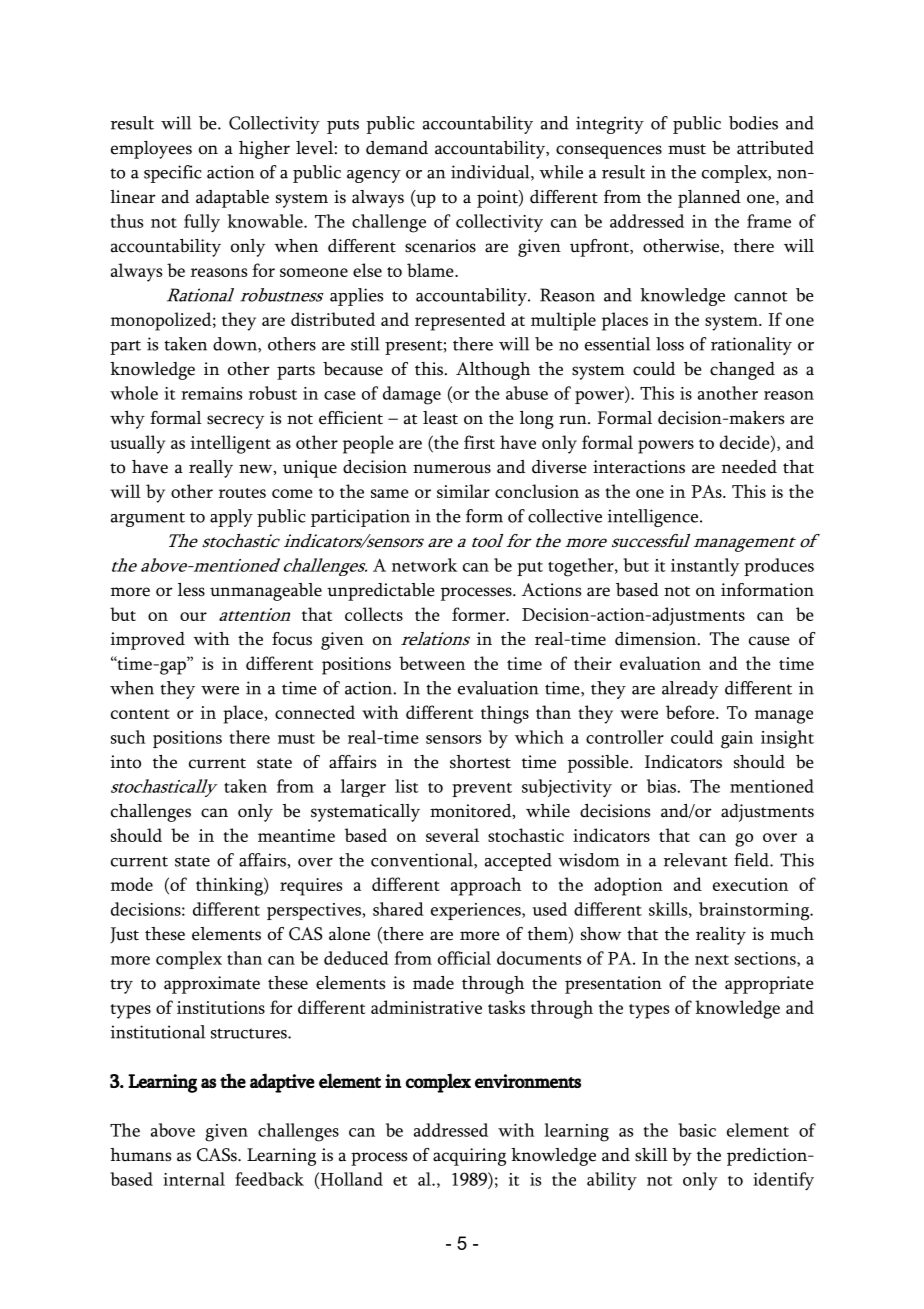  What do you see at coordinates (193, 616) in the screenshot?
I see `our` at bounding box center [193, 616].
